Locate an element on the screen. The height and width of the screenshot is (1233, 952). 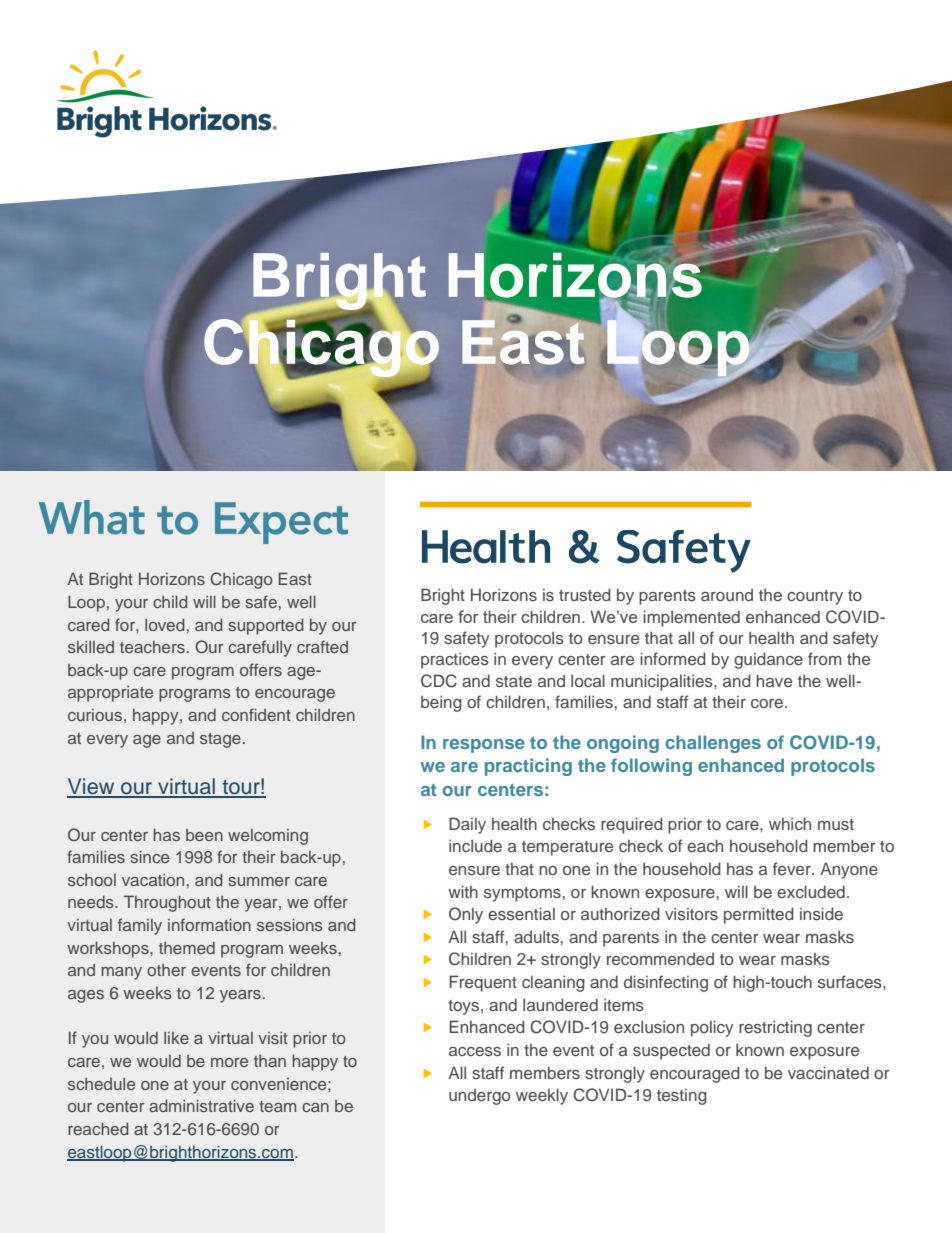
loved is located at coordinates (165, 624).
